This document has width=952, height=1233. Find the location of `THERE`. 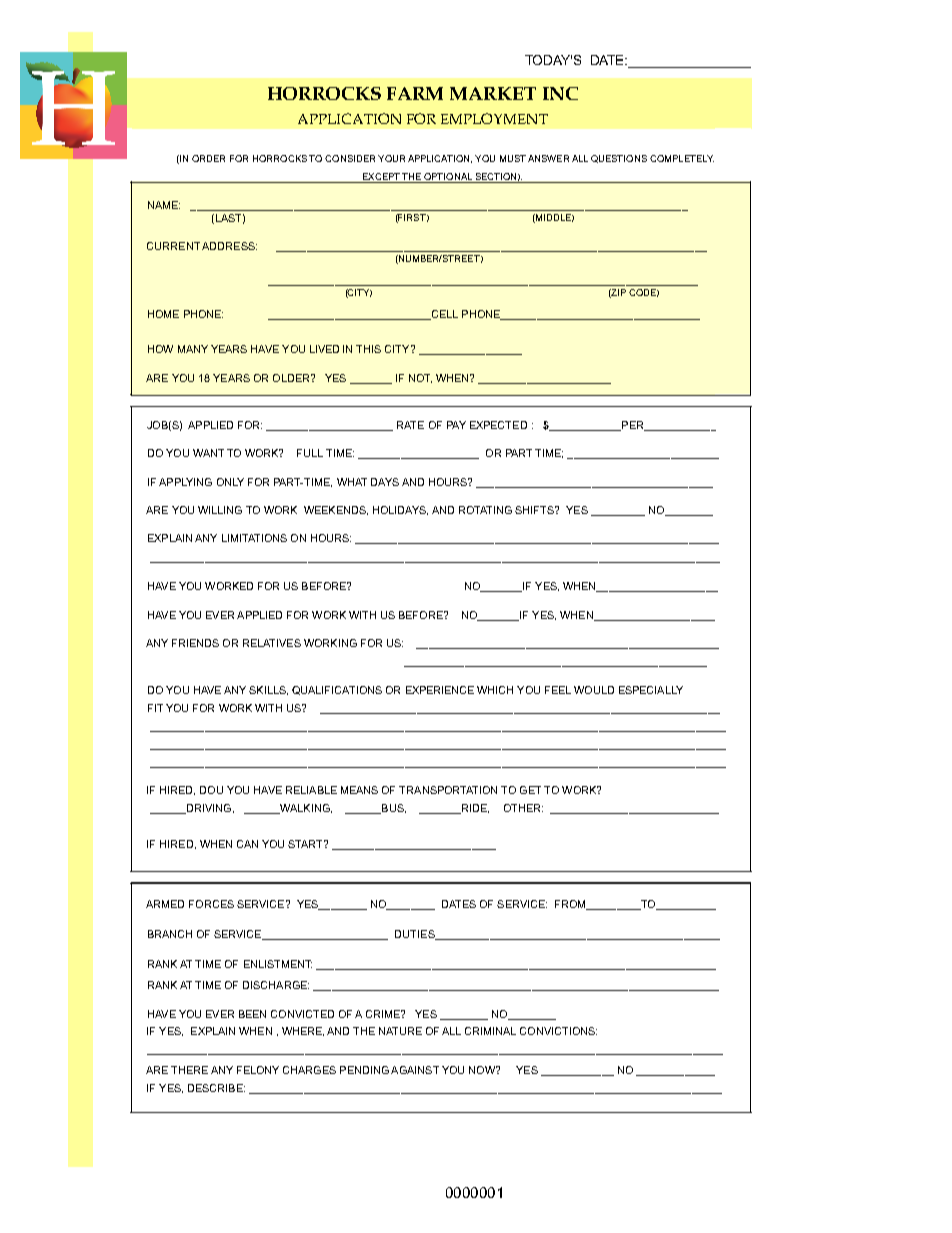

THERE is located at coordinates (189, 1070).
